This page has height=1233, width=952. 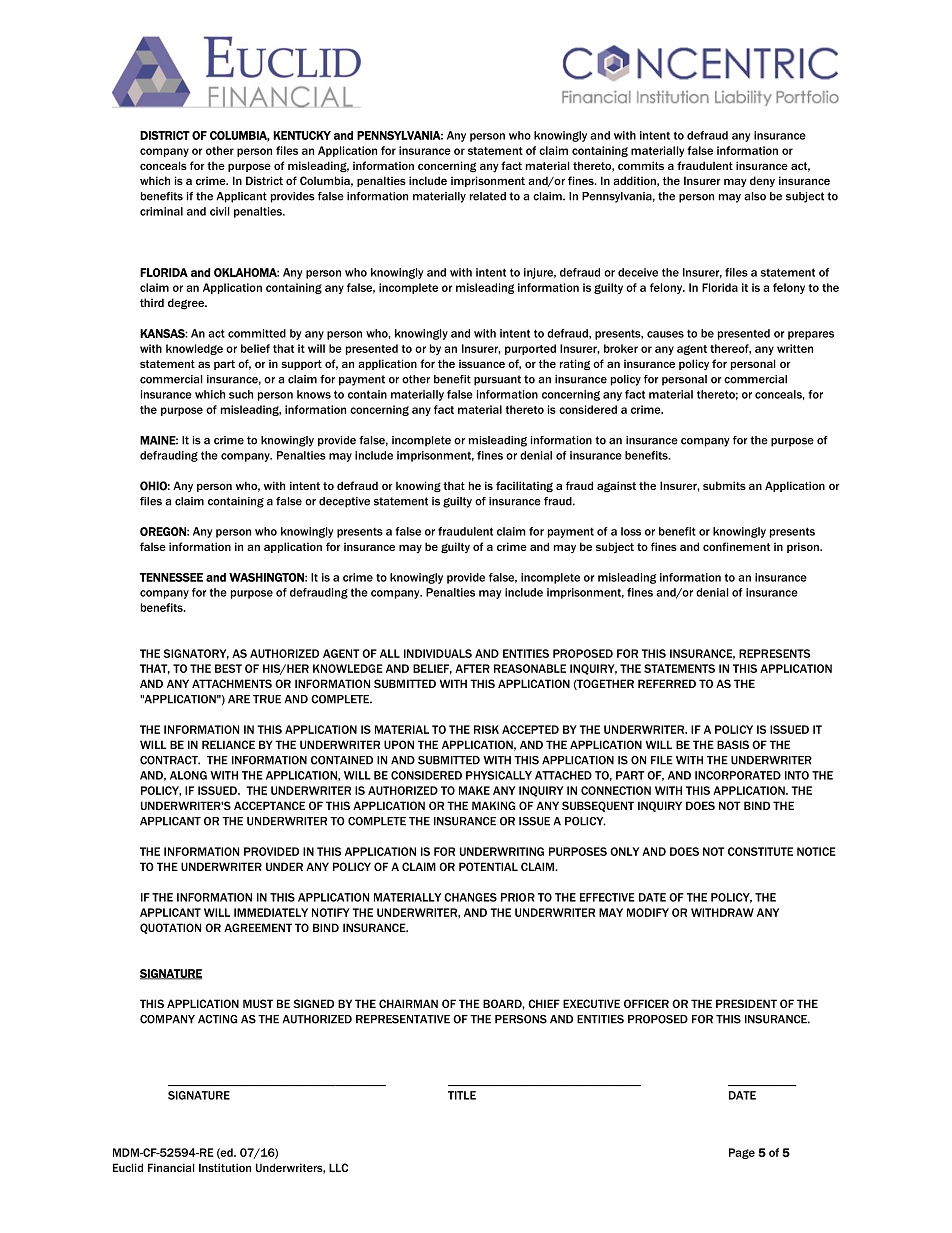 What do you see at coordinates (170, 928) in the page?
I see `QUOTATION` at bounding box center [170, 928].
